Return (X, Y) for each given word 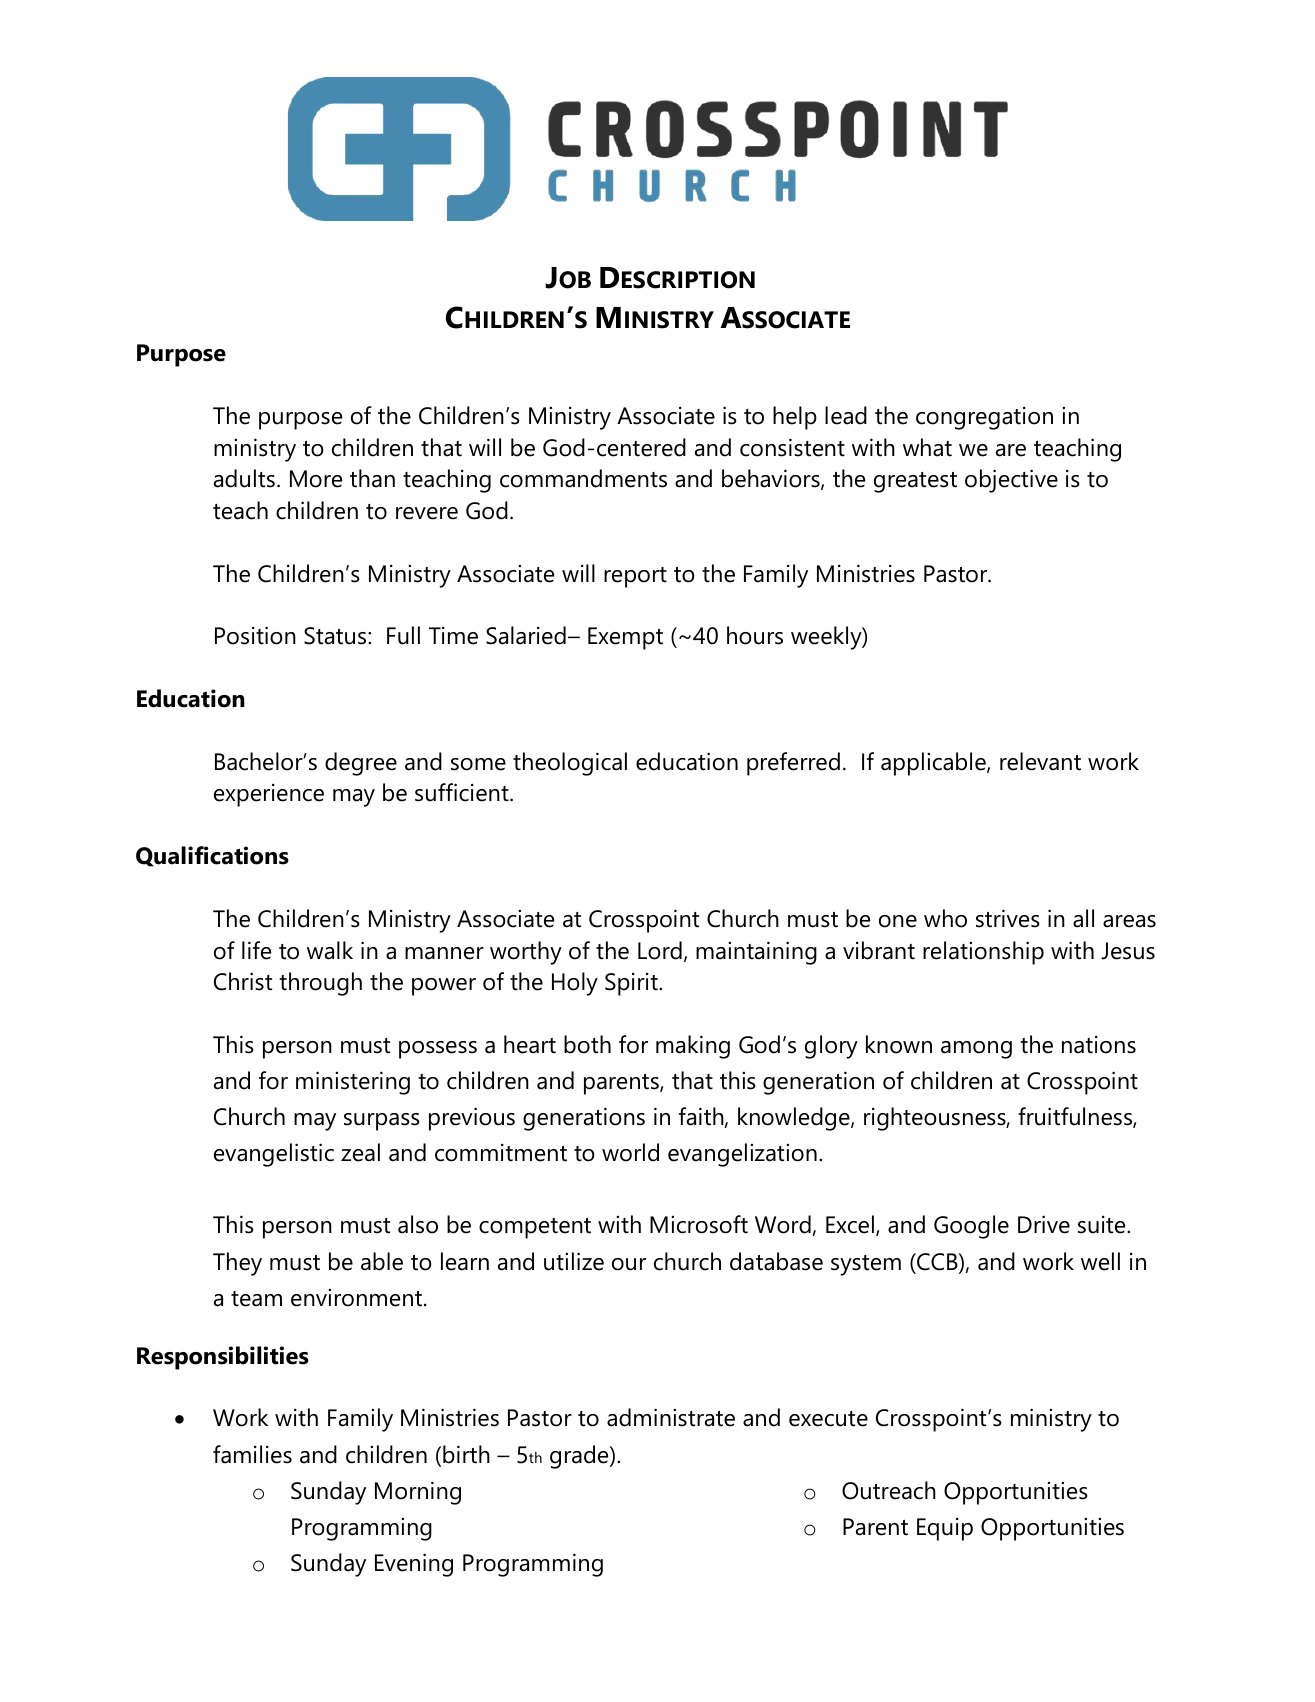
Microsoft (699, 1224)
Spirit (632, 984)
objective (1011, 481)
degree (361, 764)
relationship (983, 953)
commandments (583, 478)
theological (570, 764)
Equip (945, 1529)
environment (358, 1298)
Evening (414, 1565)
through (320, 984)
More (316, 479)
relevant (1040, 761)
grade (580, 1457)
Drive (1044, 1224)
